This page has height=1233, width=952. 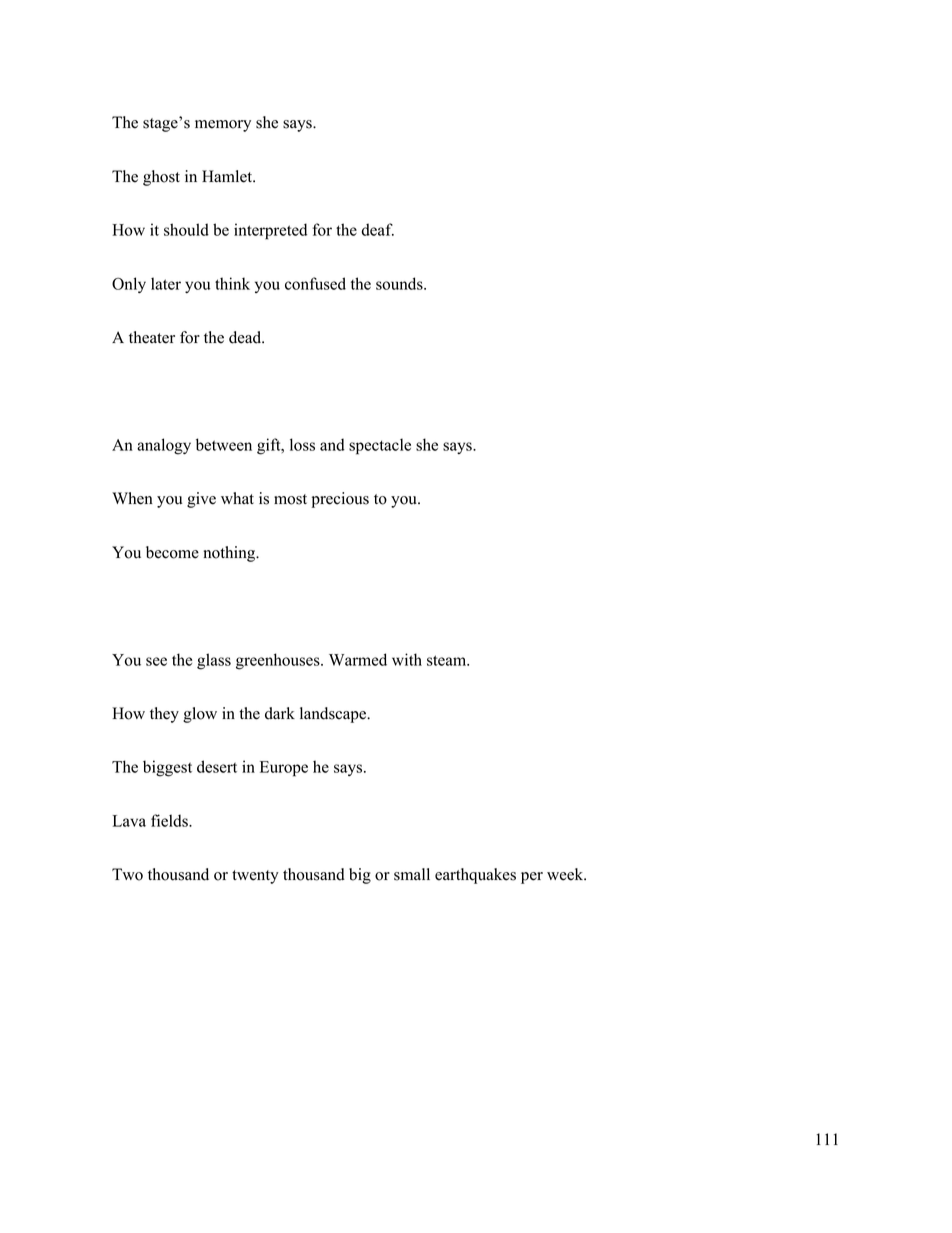 I want to click on deaf, so click(x=378, y=229).
